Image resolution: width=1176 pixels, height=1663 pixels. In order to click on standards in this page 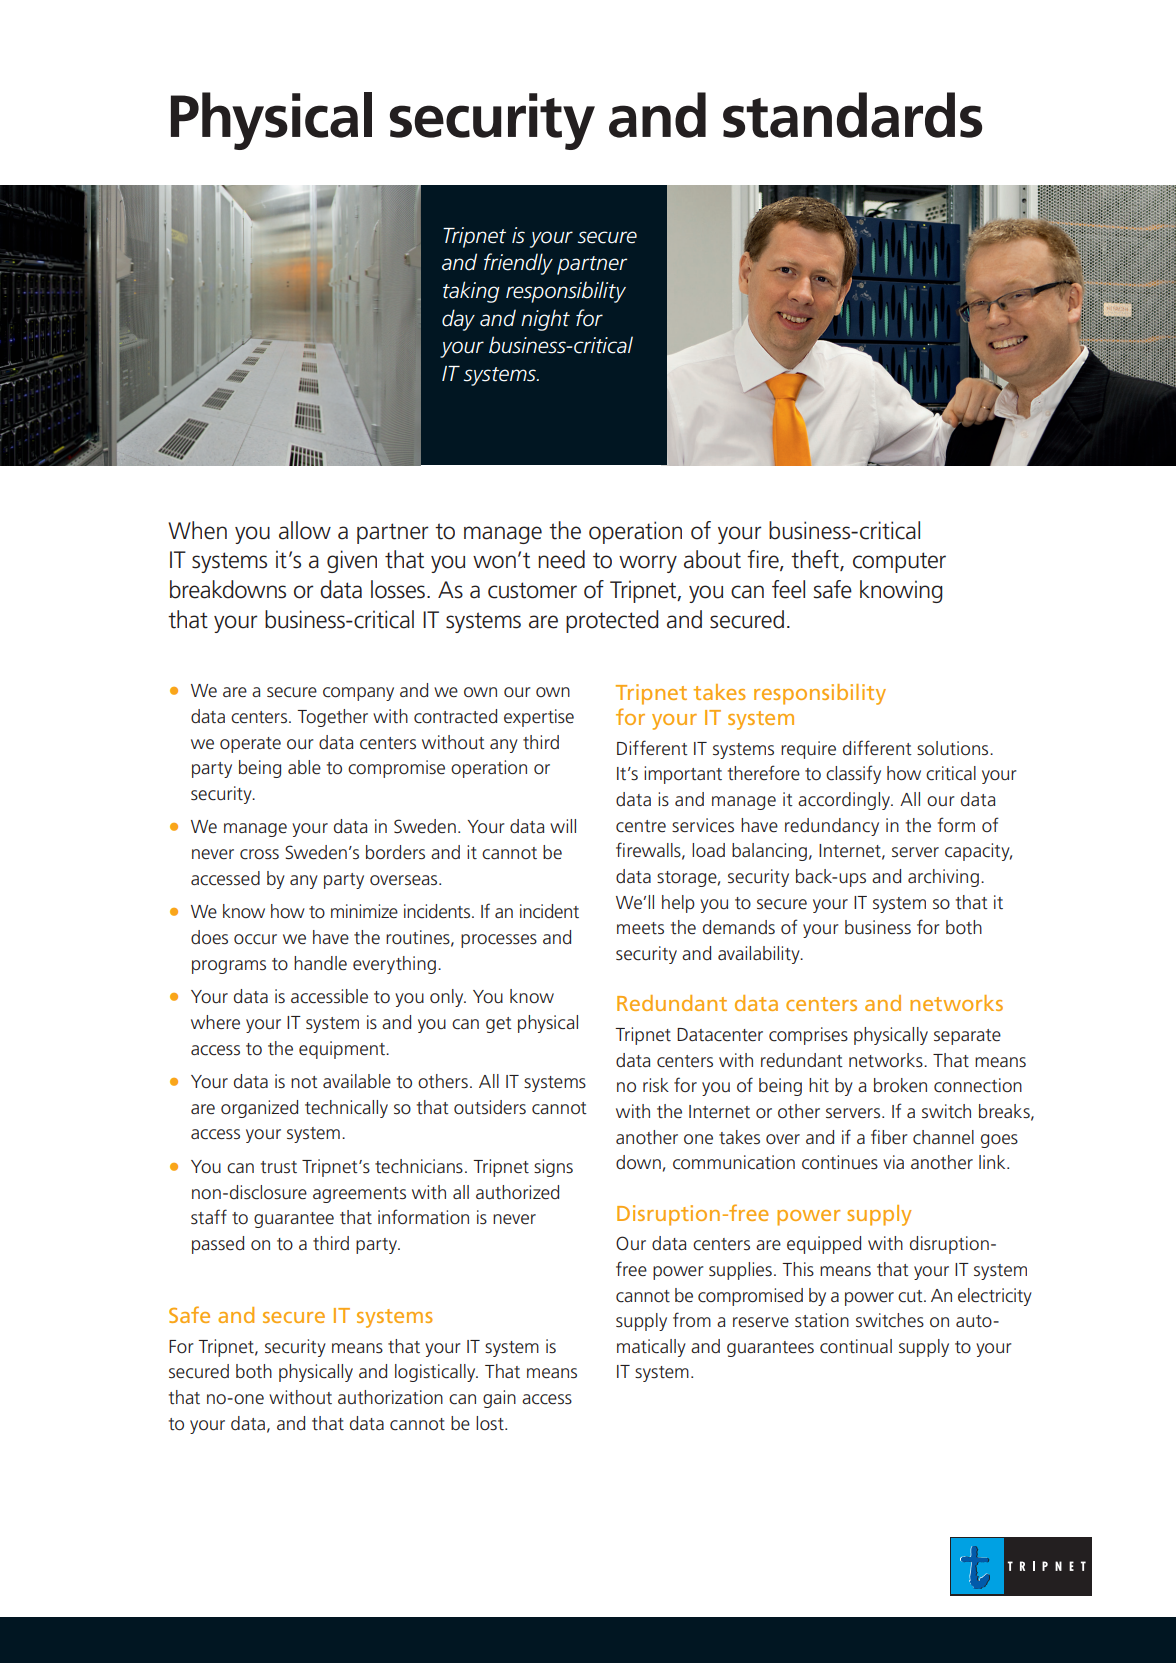, I will do `click(852, 115)`.
